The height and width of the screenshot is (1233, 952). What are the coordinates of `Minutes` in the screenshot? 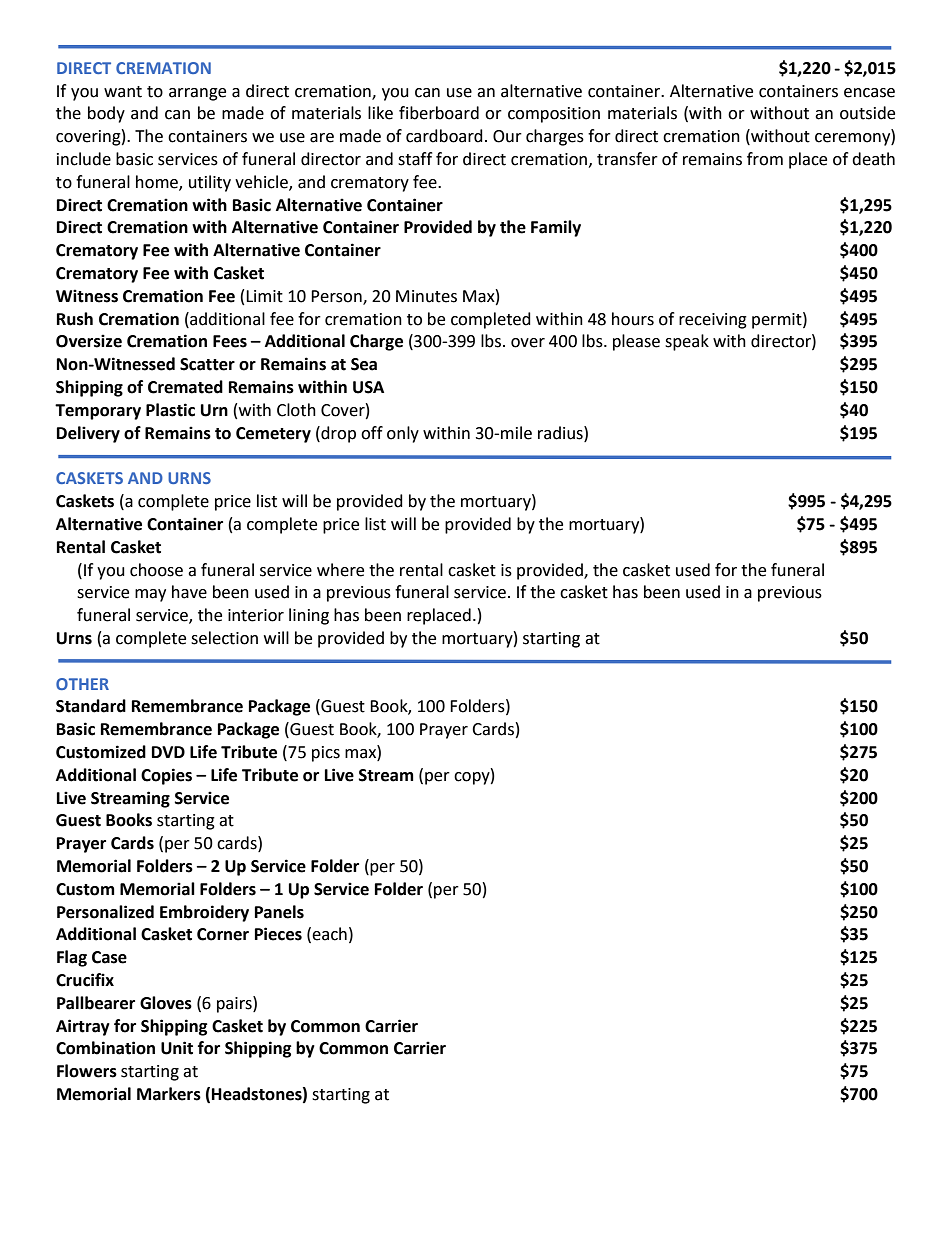 It's located at (426, 296).
